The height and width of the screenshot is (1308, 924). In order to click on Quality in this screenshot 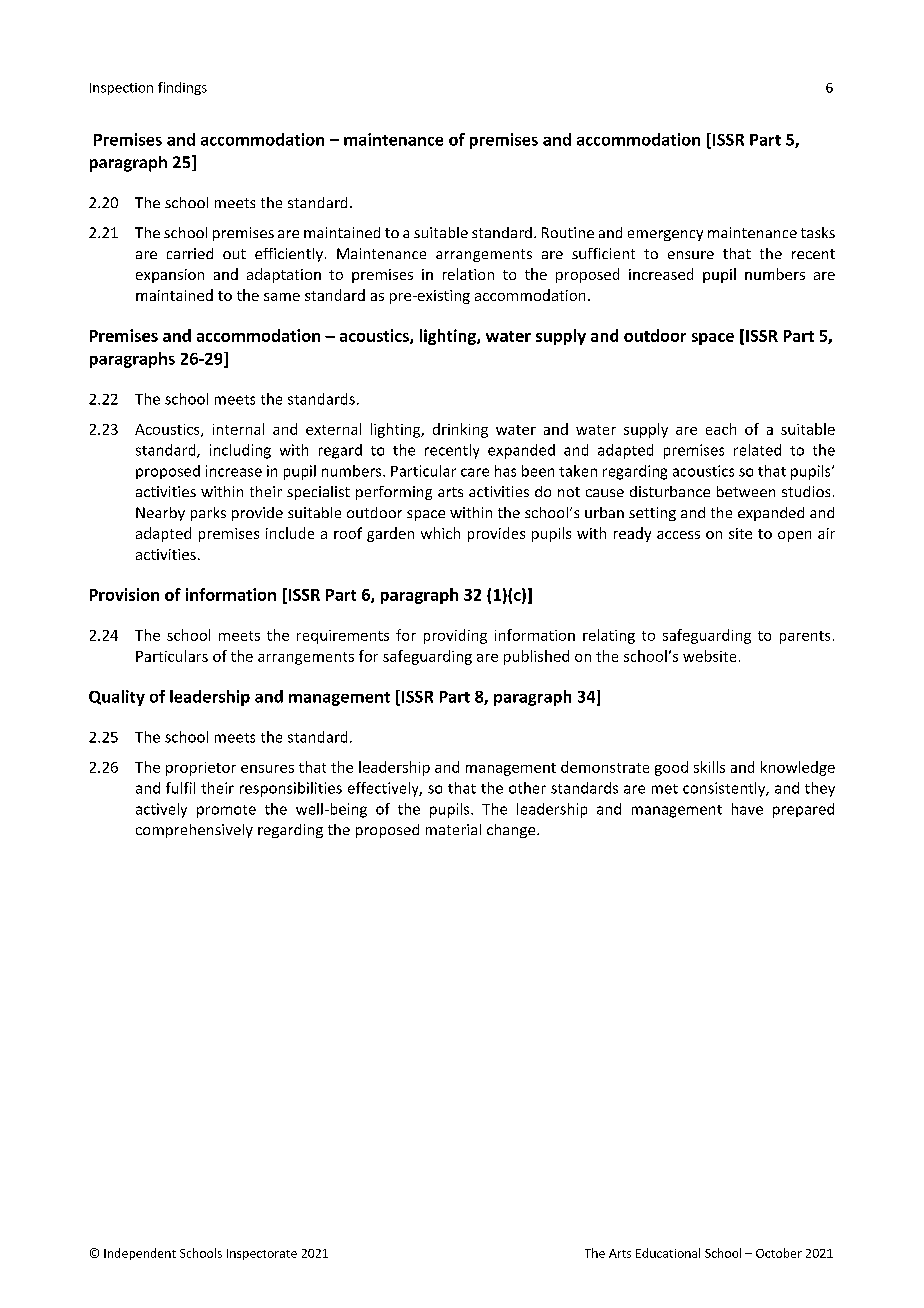, I will do `click(117, 698)`.
